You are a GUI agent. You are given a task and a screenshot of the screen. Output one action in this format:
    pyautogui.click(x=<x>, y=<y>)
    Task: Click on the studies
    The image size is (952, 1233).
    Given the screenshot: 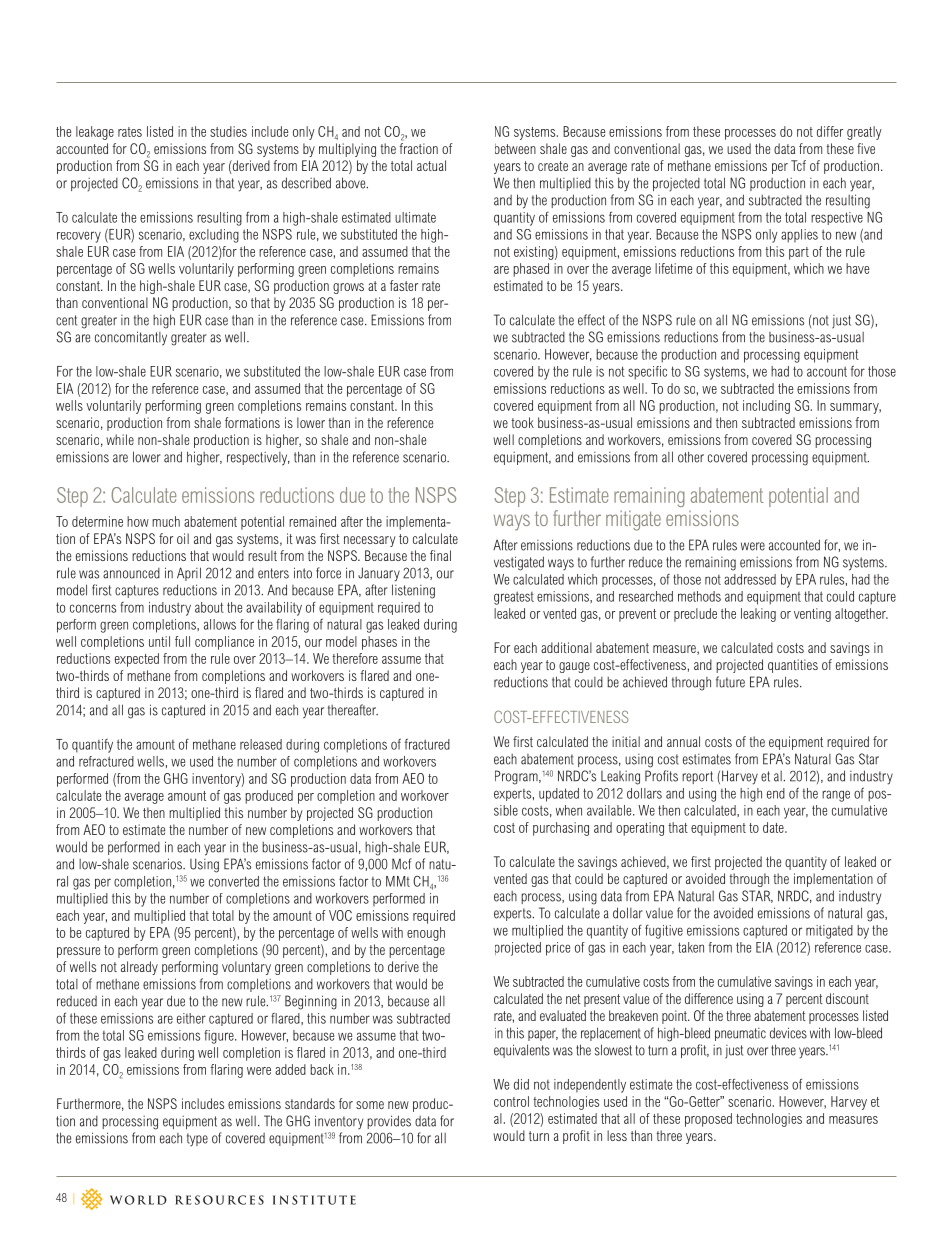 What is the action you would take?
    pyautogui.click(x=228, y=131)
